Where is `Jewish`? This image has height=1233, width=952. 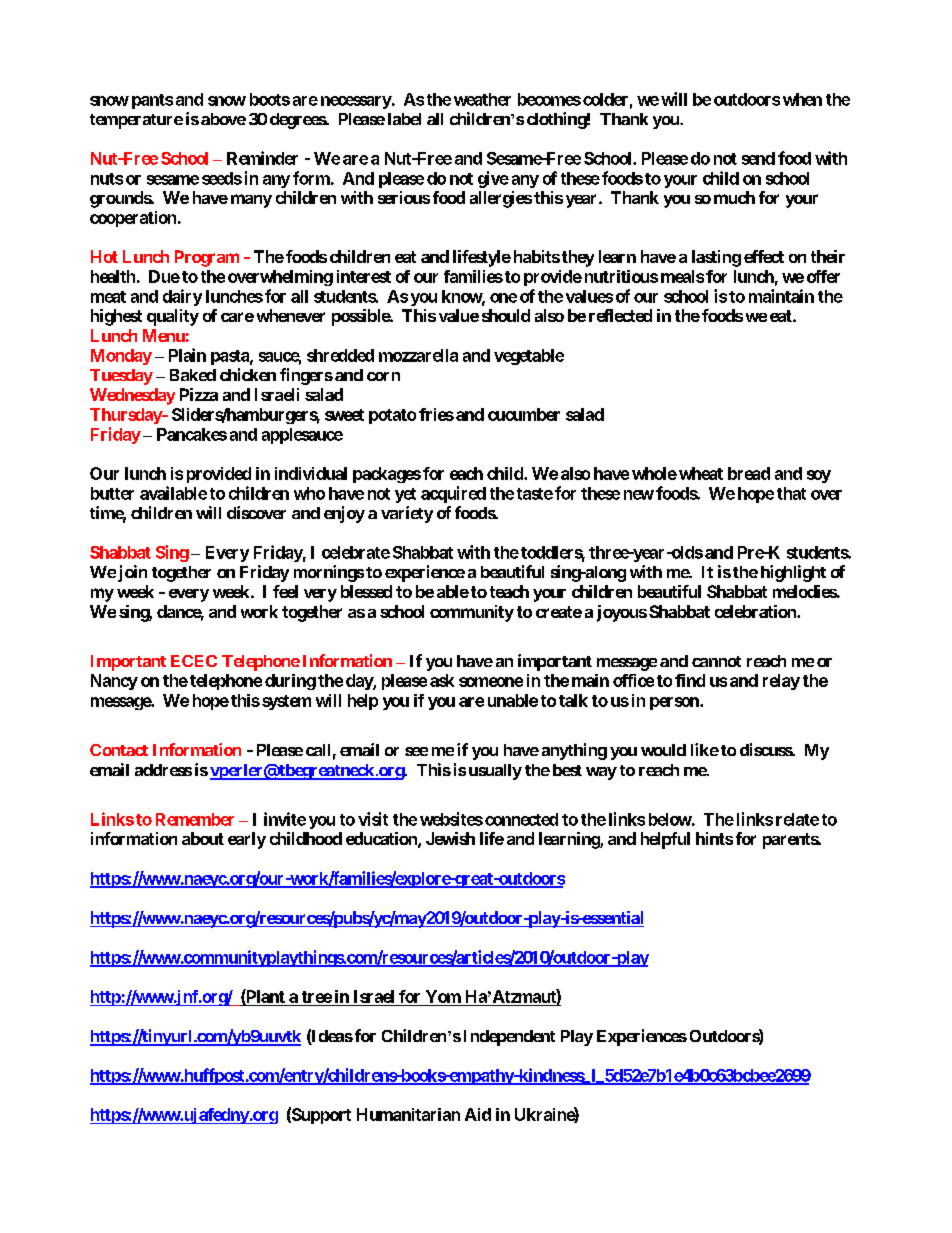 Jewish is located at coordinates (450, 838).
